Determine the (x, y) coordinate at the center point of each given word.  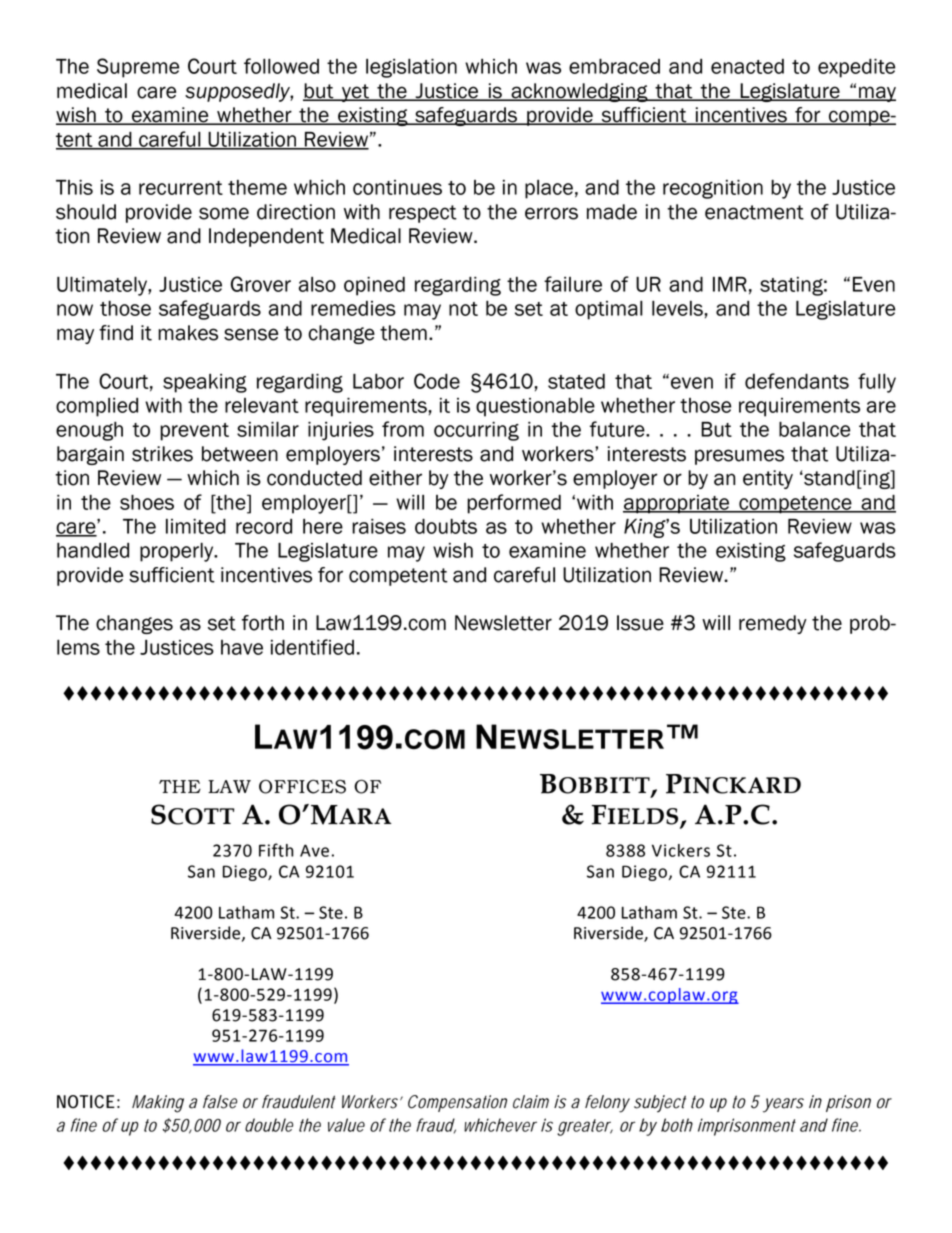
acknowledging (579, 92)
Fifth (276, 850)
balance (814, 429)
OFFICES (302, 786)
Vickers (681, 850)
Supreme (138, 68)
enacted (747, 66)
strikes (162, 454)
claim (531, 1102)
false (220, 1102)
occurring (476, 431)
